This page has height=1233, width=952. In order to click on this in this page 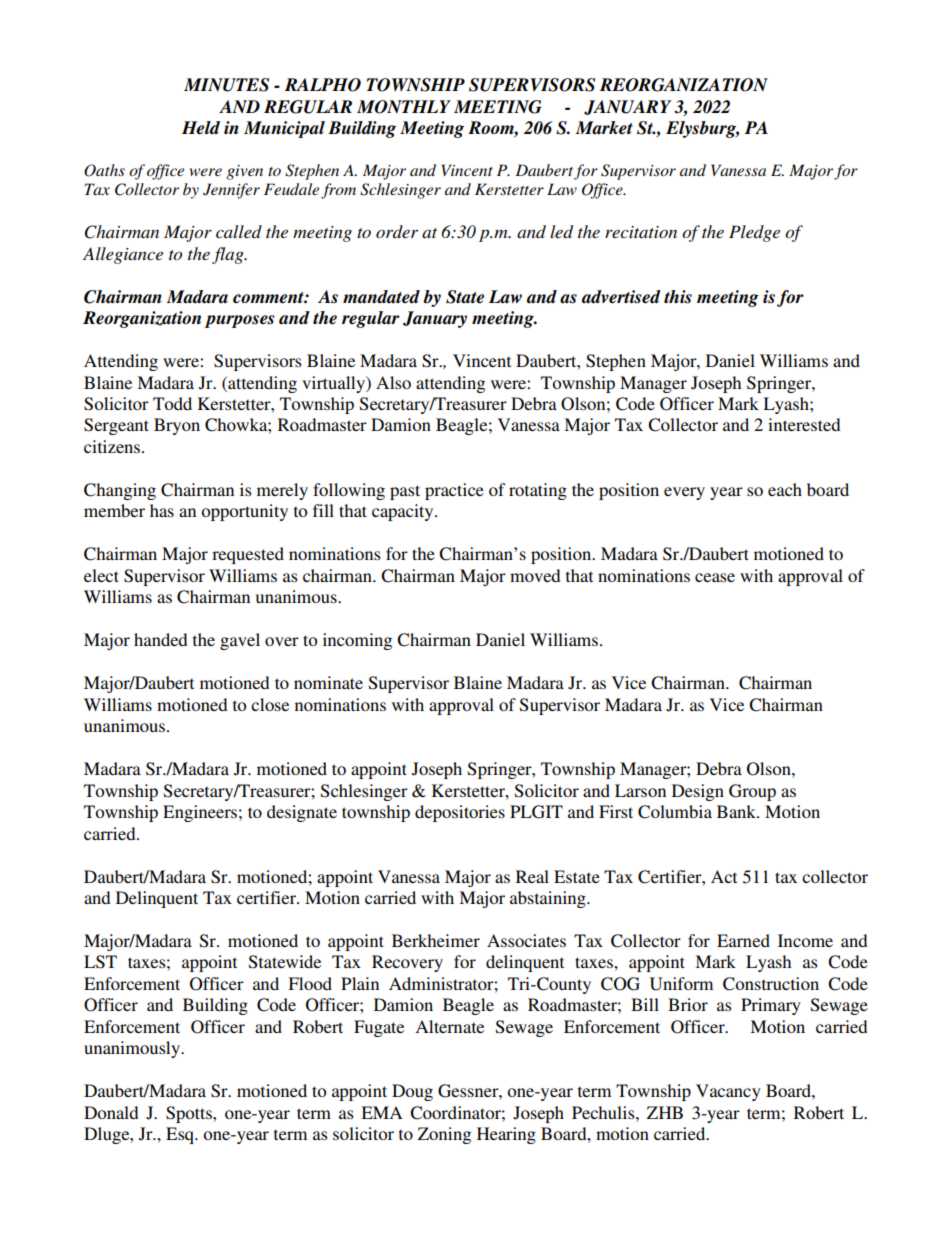, I will do `click(678, 297)`.
